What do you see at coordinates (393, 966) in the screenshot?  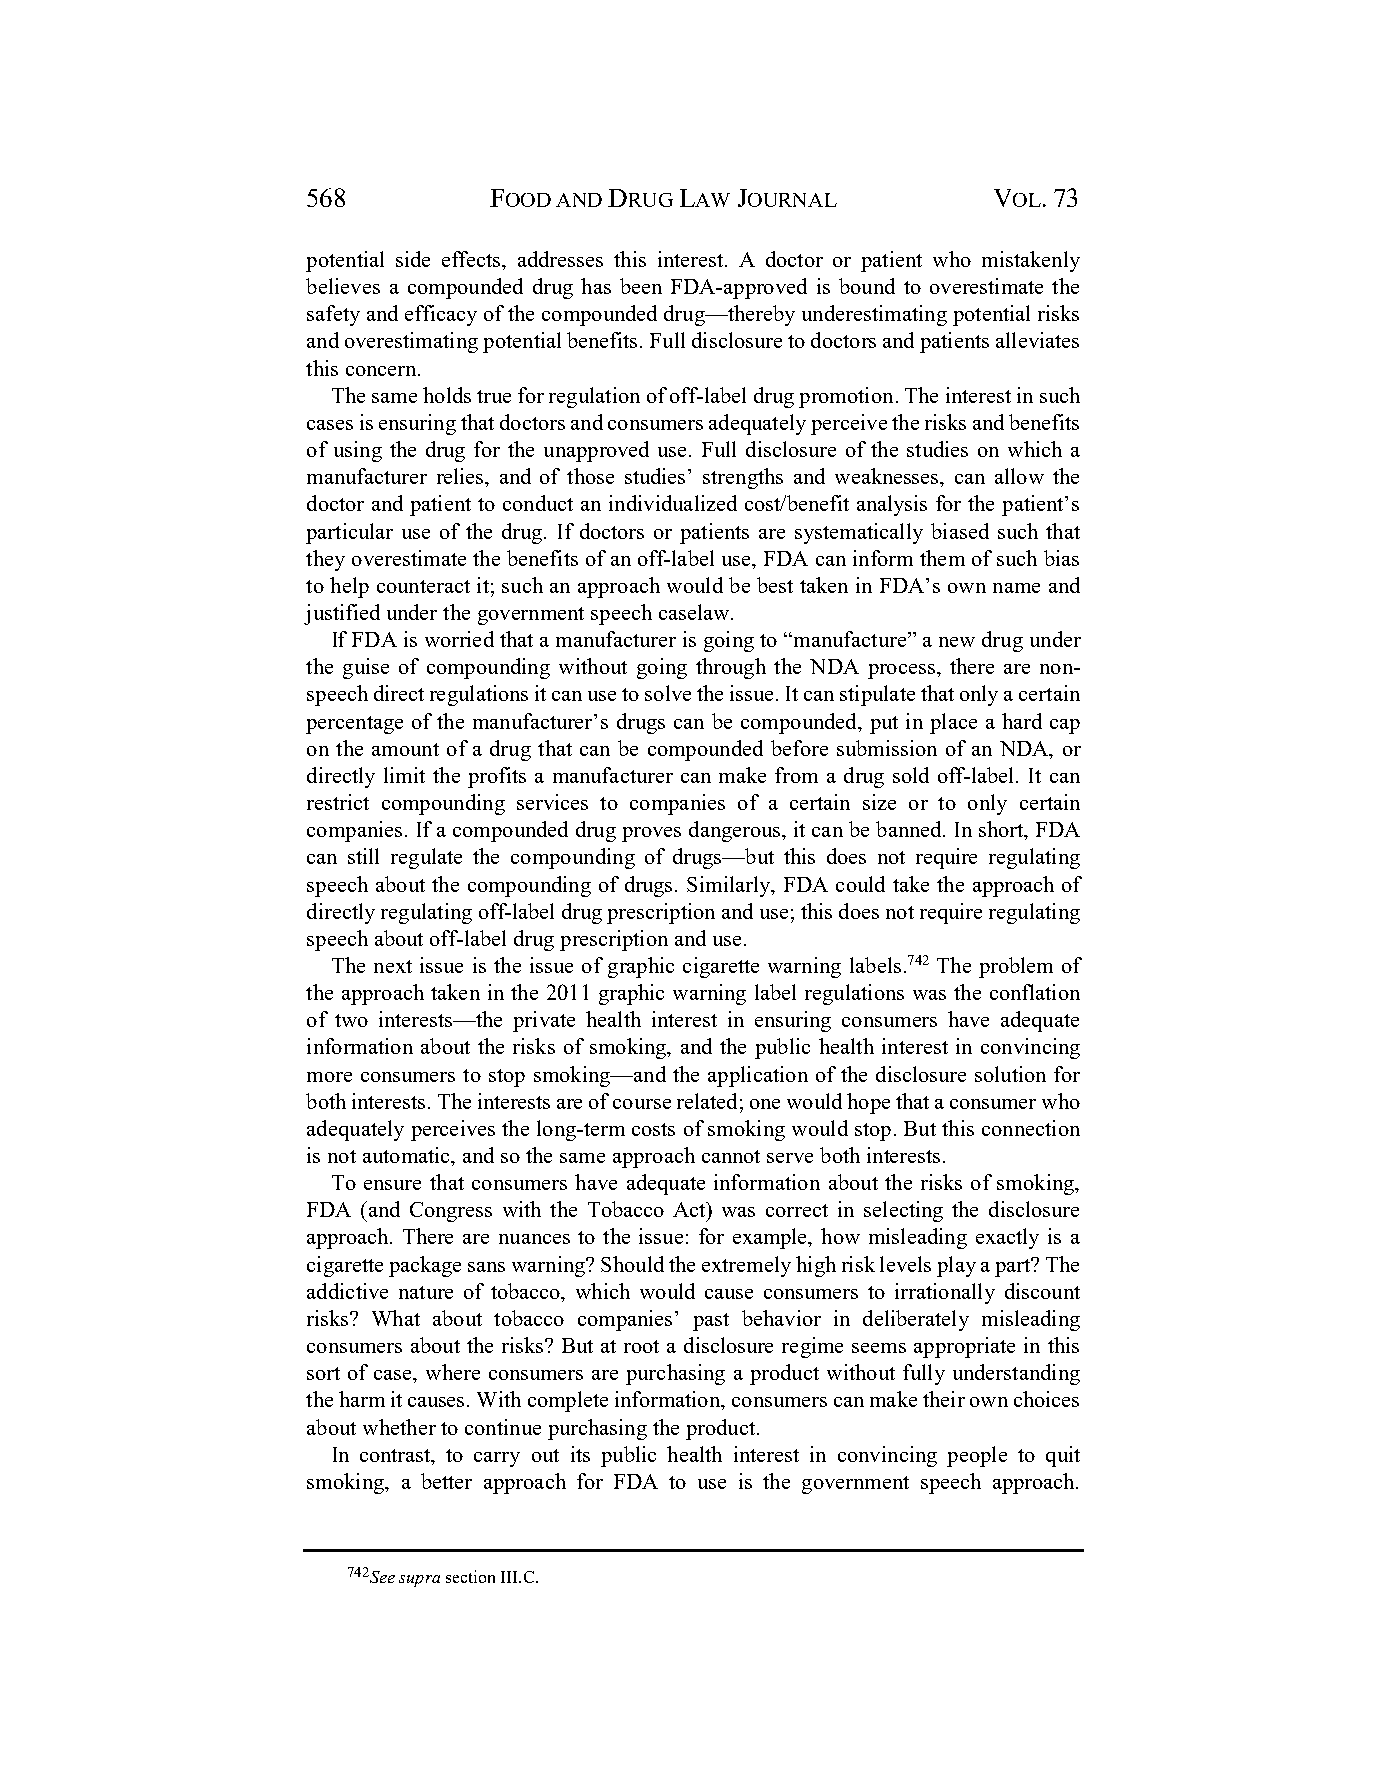 I see `next` at bounding box center [393, 966].
